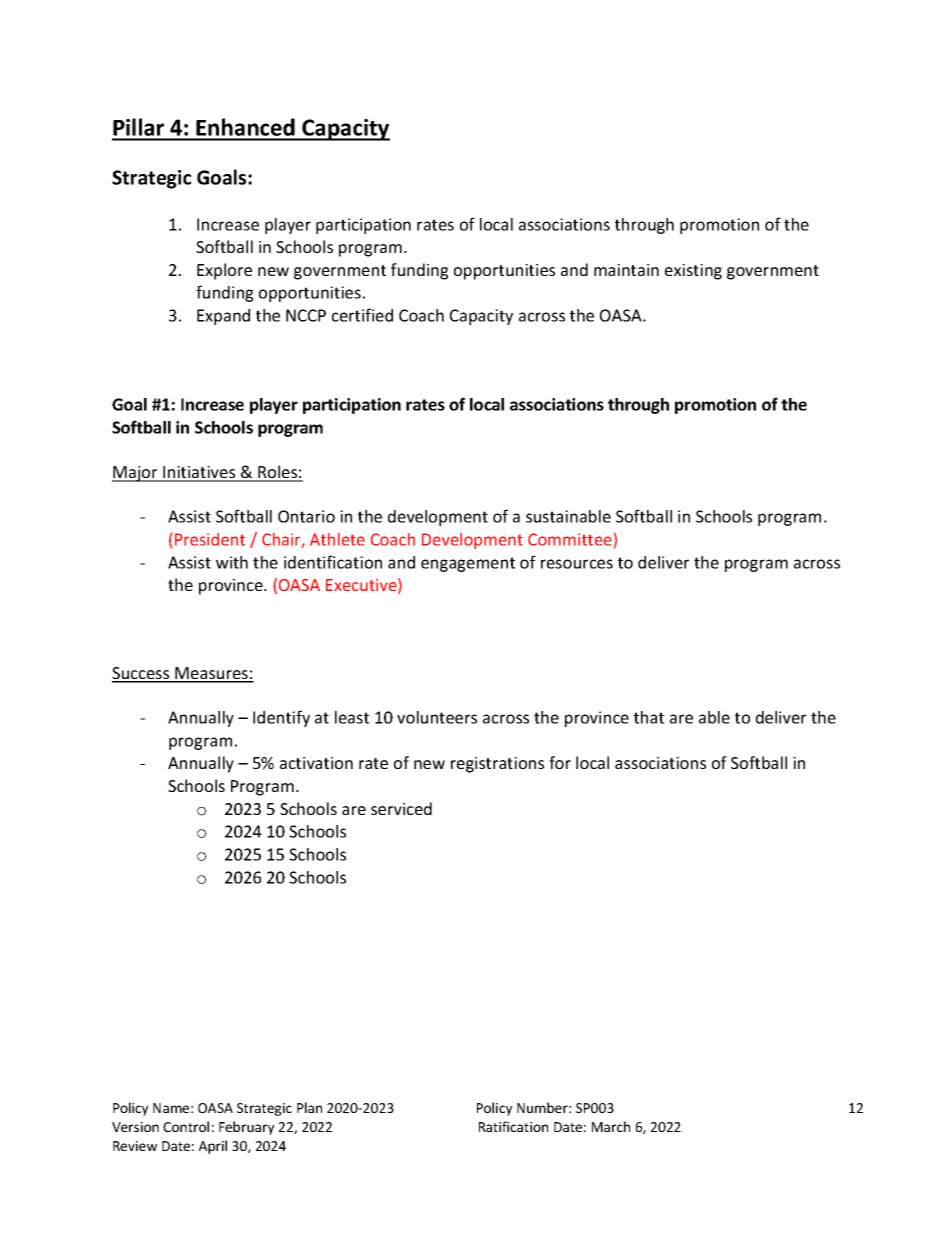  I want to click on engagement, so click(468, 564).
